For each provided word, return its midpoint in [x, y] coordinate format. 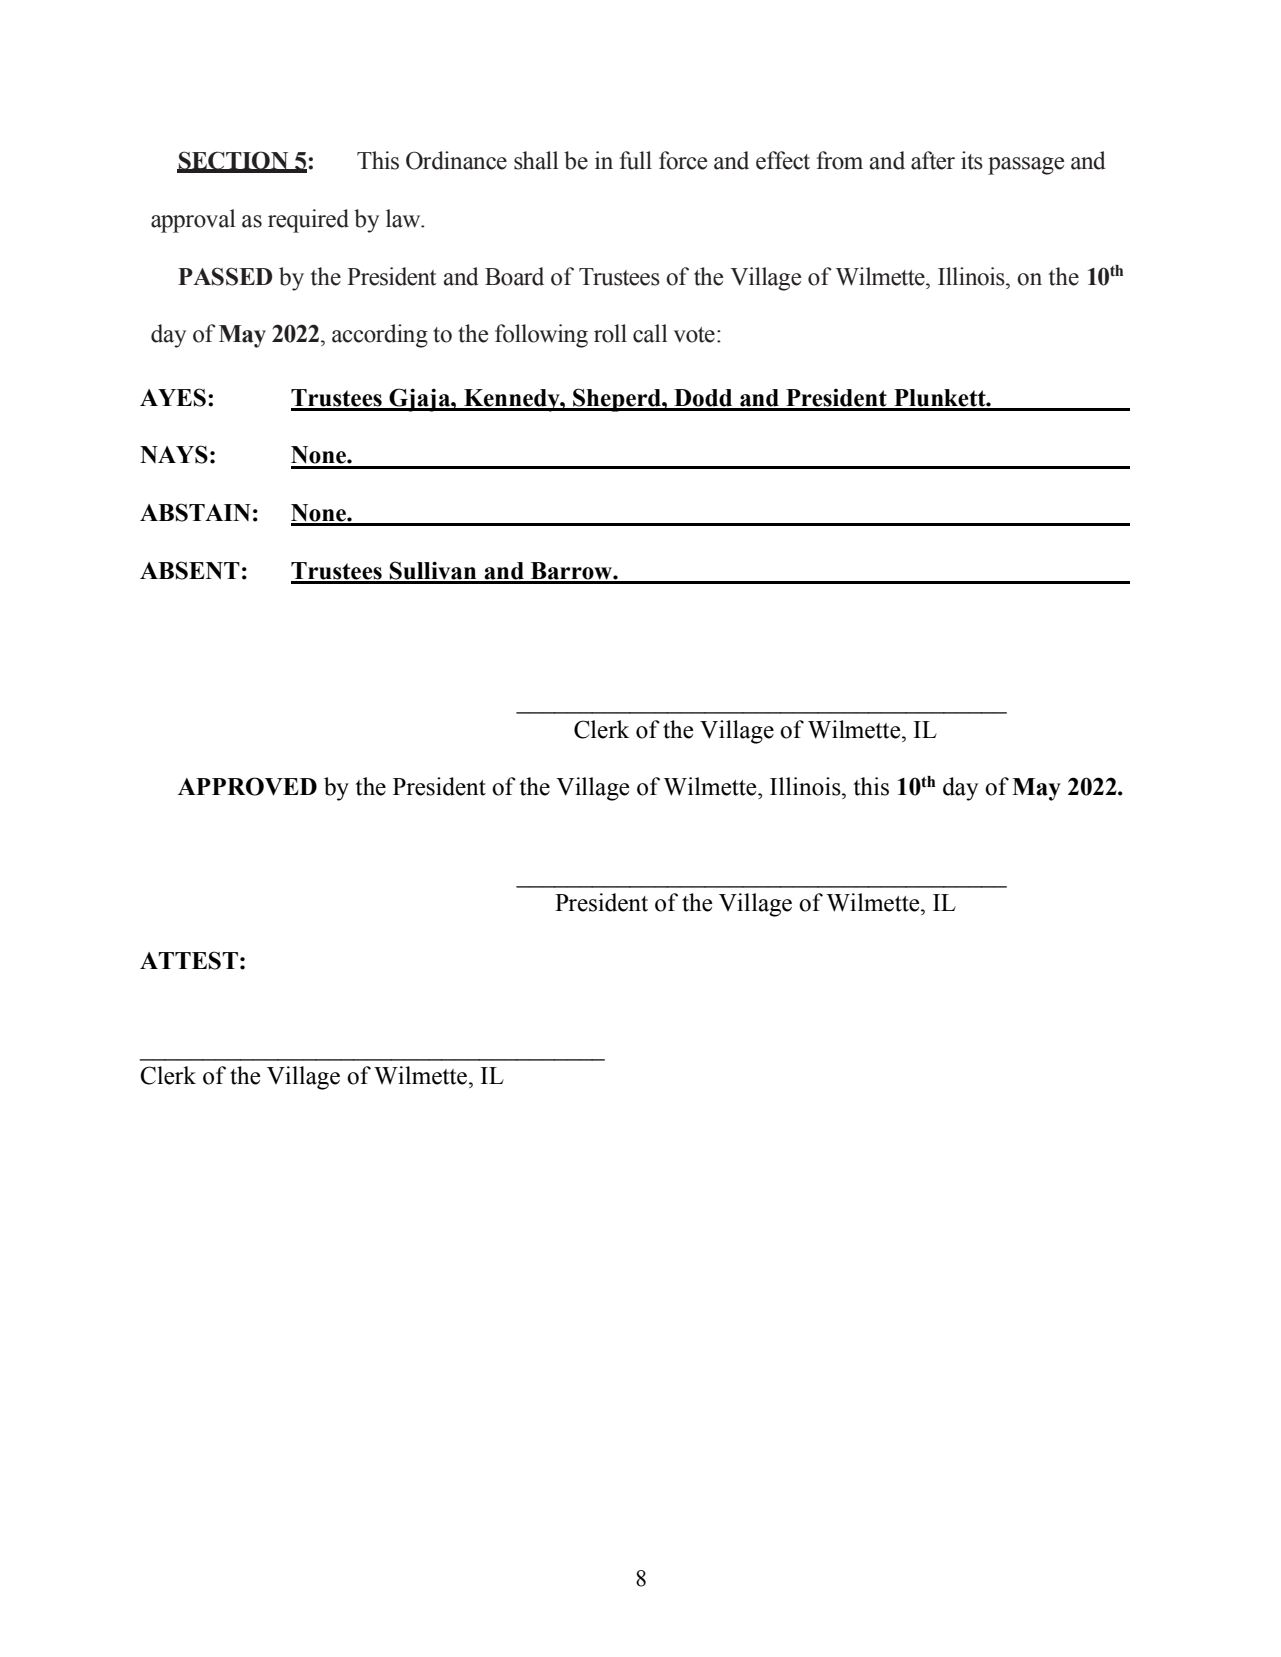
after [933, 160]
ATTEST [189, 960]
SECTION [234, 161]
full [636, 160]
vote [694, 335]
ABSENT [190, 570]
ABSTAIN [195, 512]
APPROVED [247, 786]
